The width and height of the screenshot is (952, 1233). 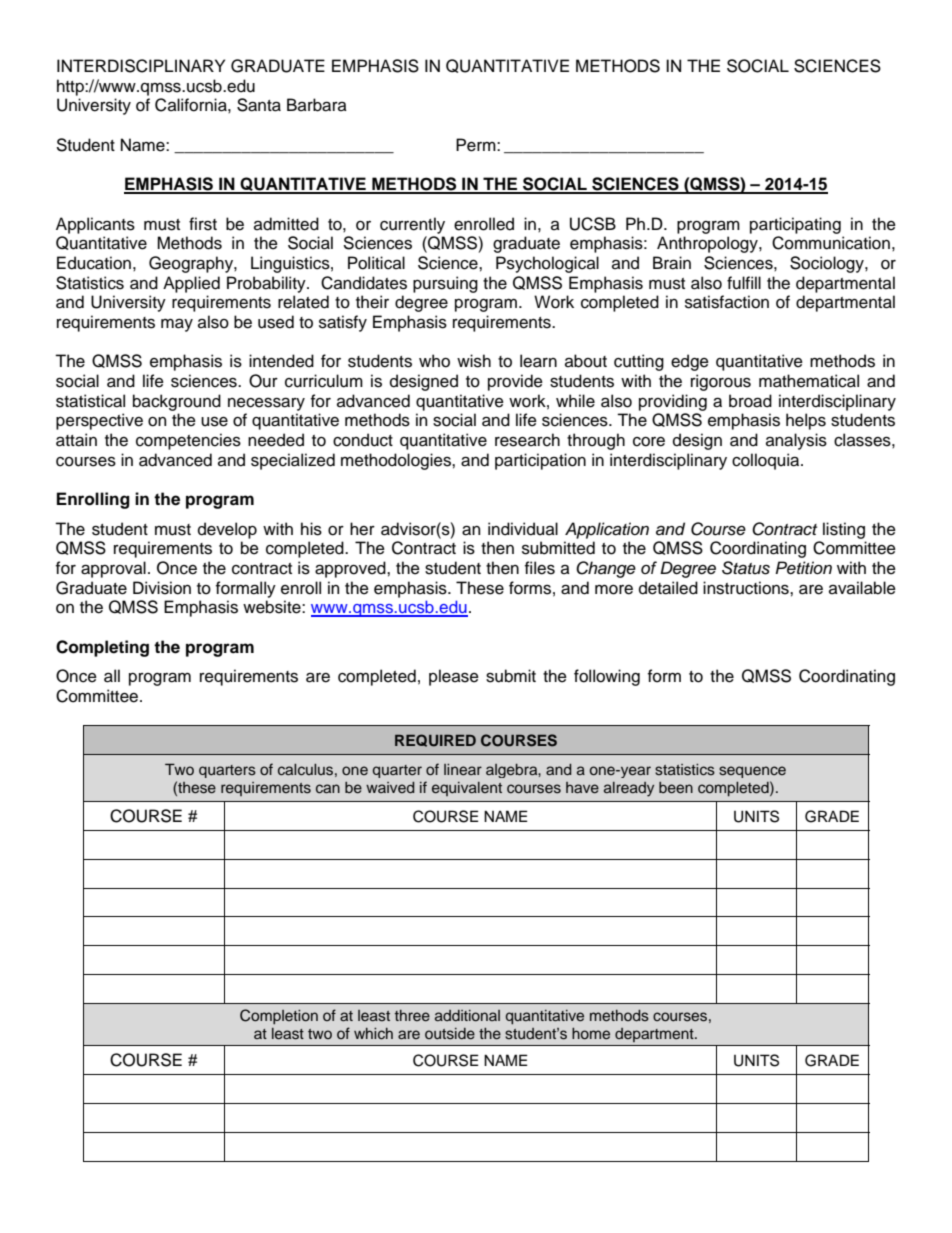 I want to click on Completion, so click(x=279, y=1017).
